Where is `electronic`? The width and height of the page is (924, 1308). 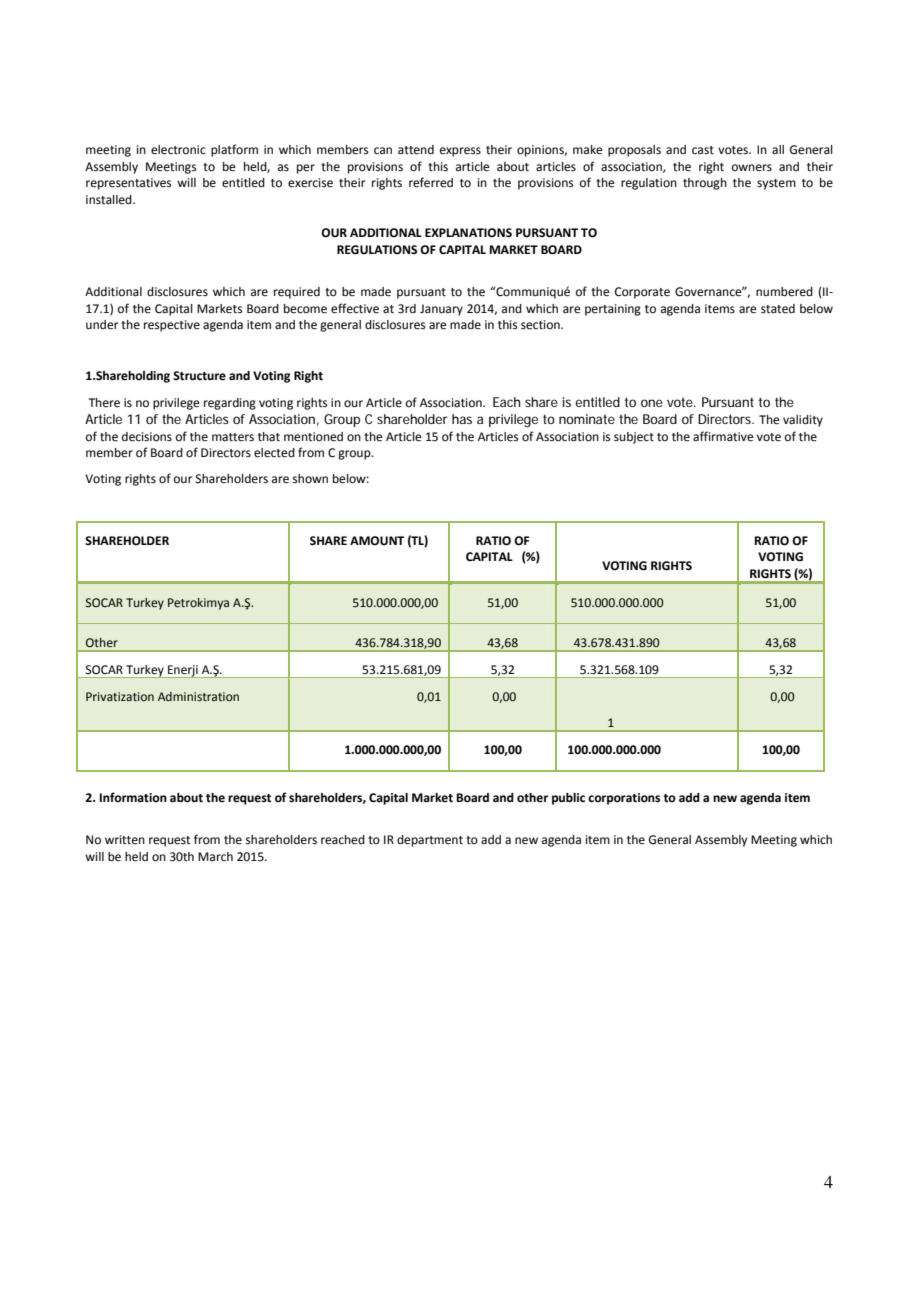 electronic is located at coordinates (178, 150).
